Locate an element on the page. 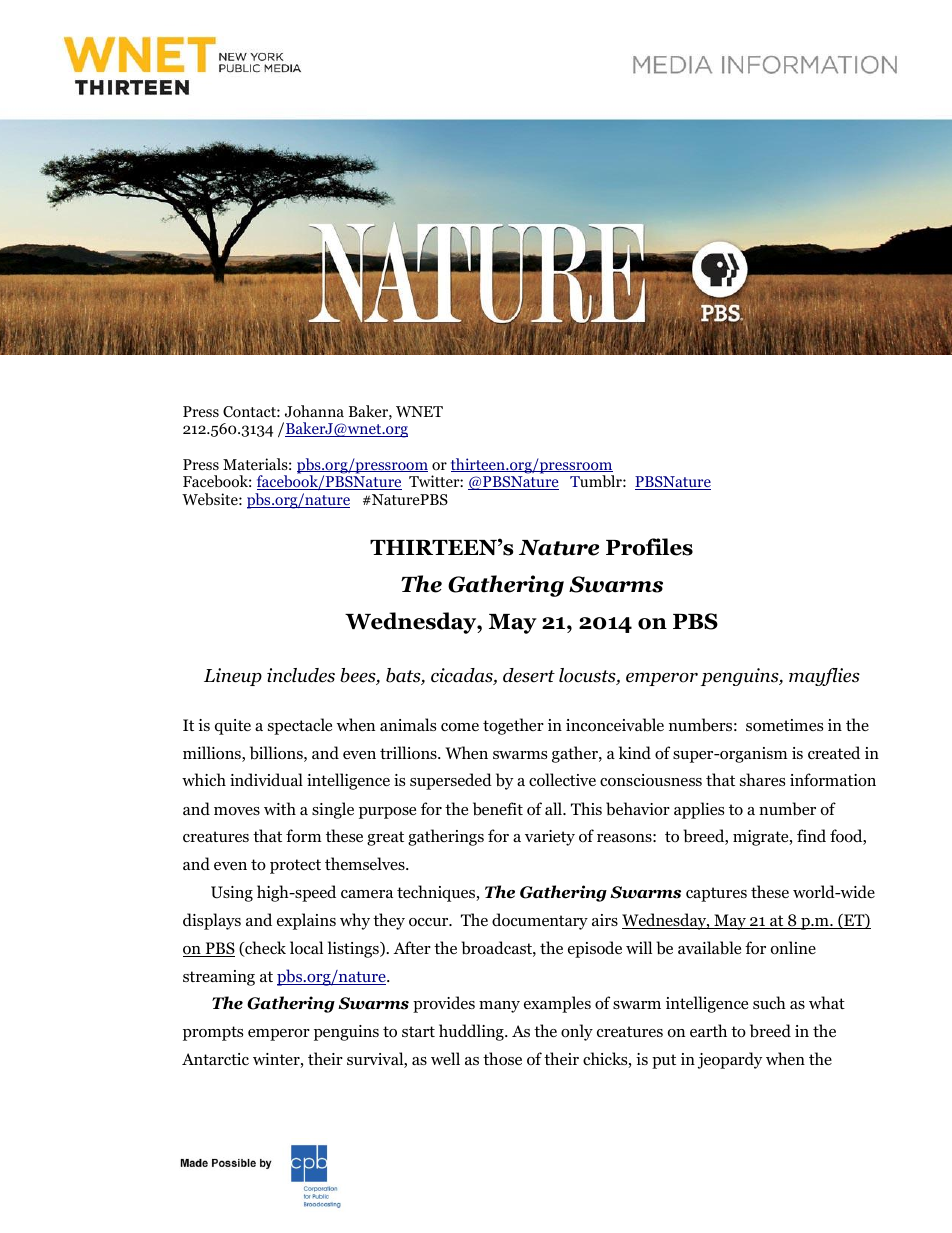 The width and height of the image is (952, 1233). spectacle is located at coordinates (300, 726).
